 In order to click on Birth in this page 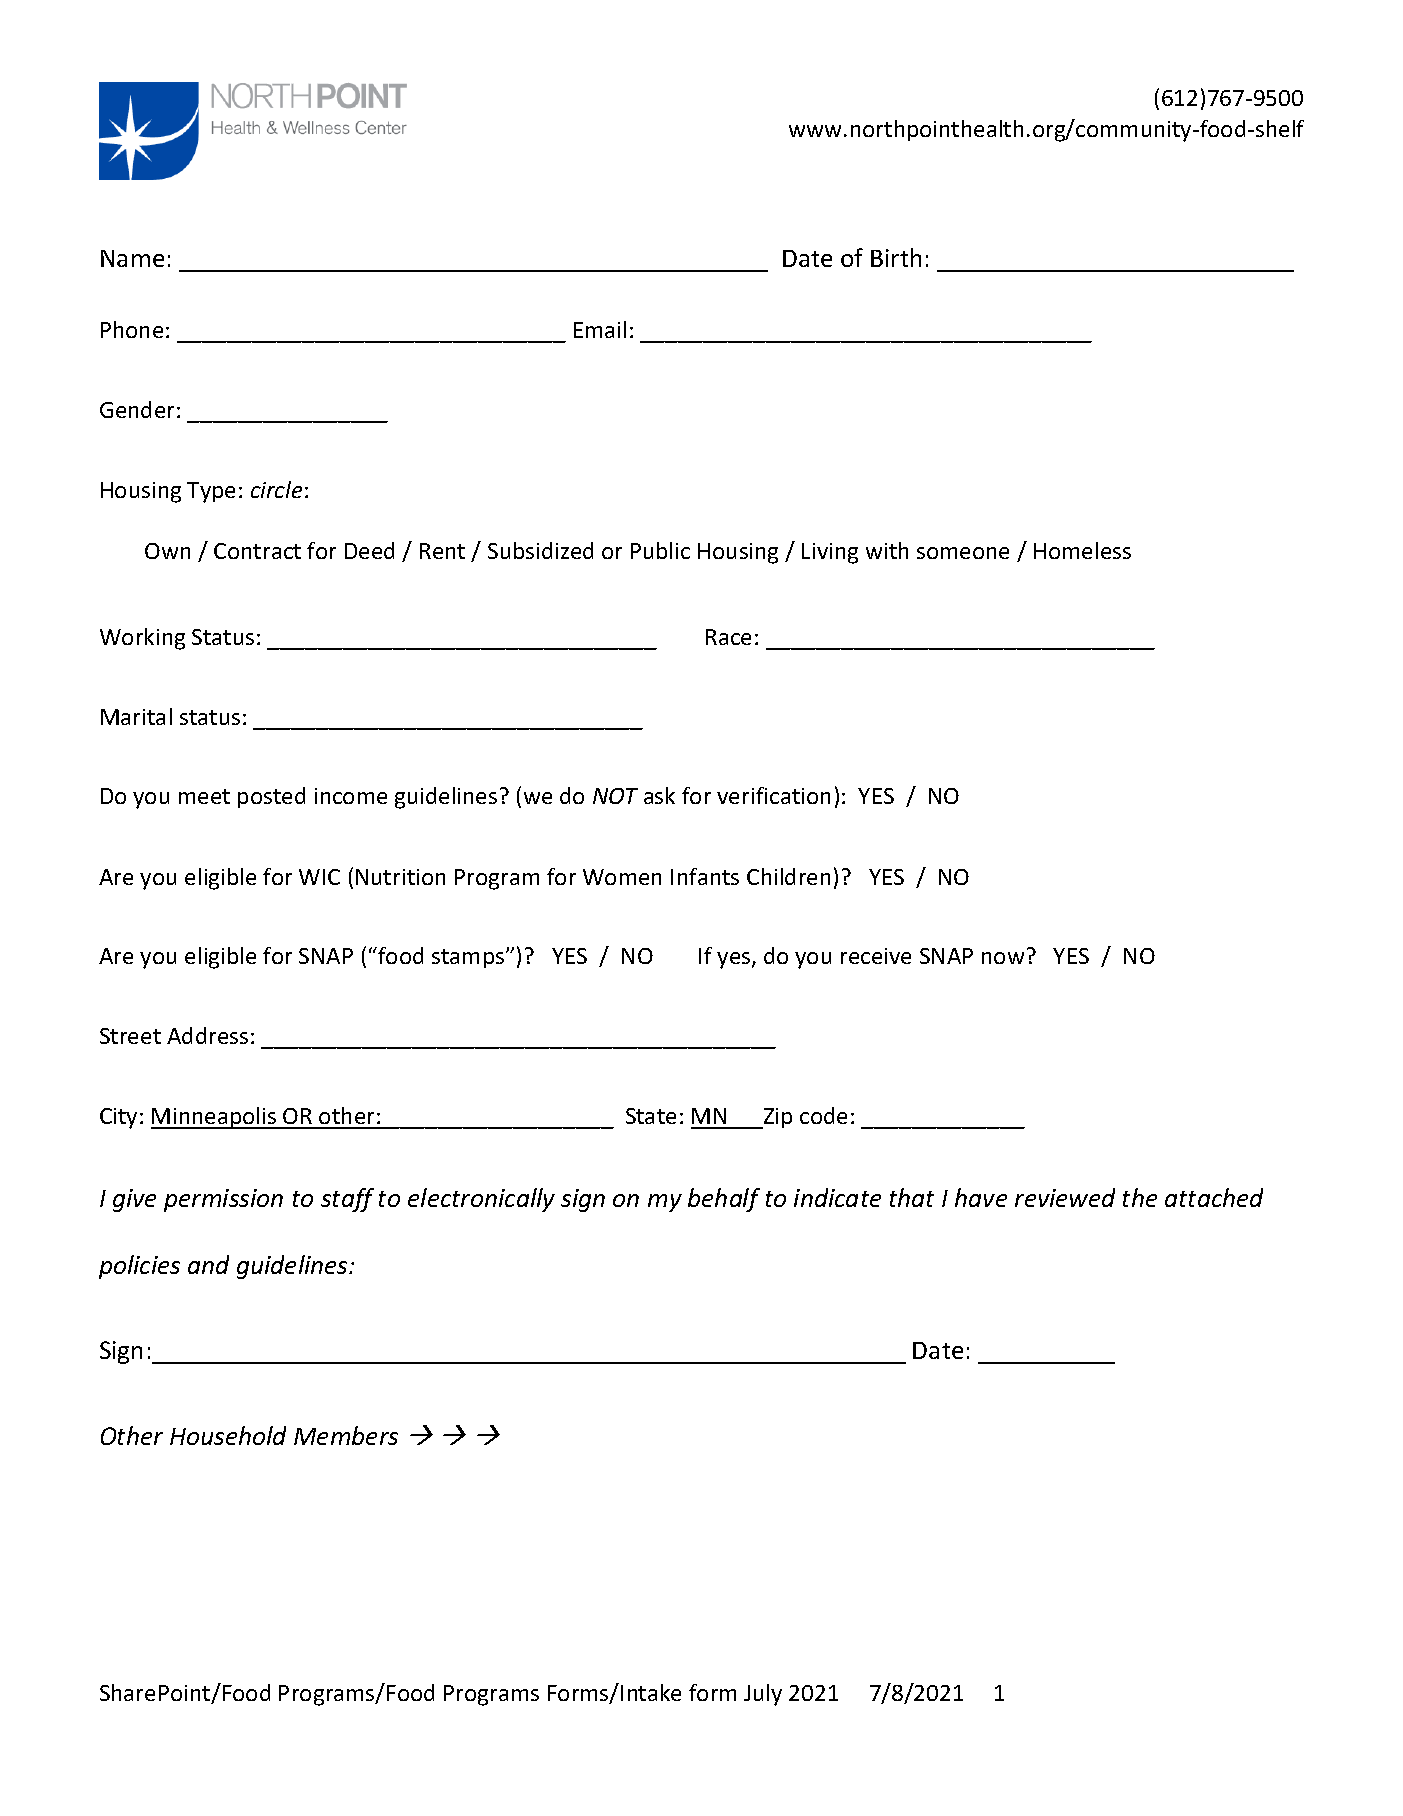, I will do `click(896, 257)`.
